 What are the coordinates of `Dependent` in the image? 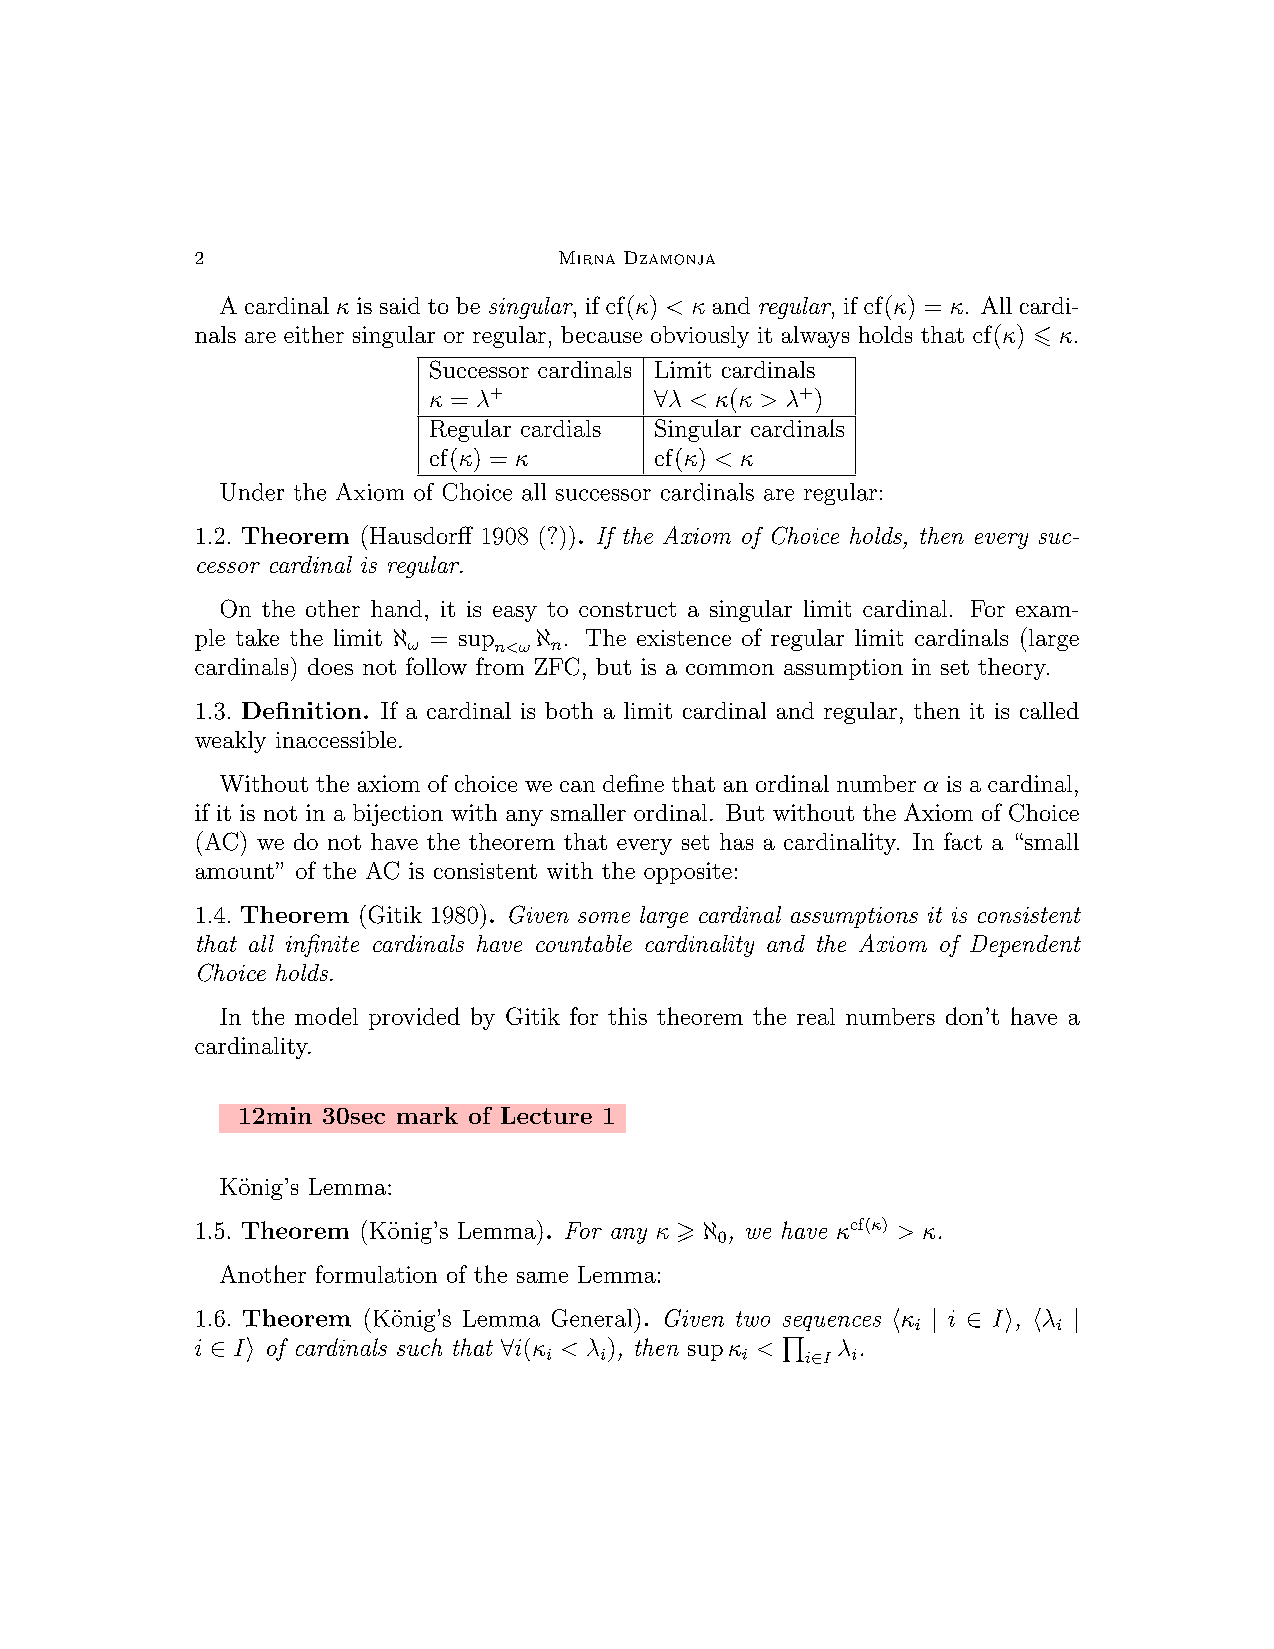 It's located at (1025, 946).
